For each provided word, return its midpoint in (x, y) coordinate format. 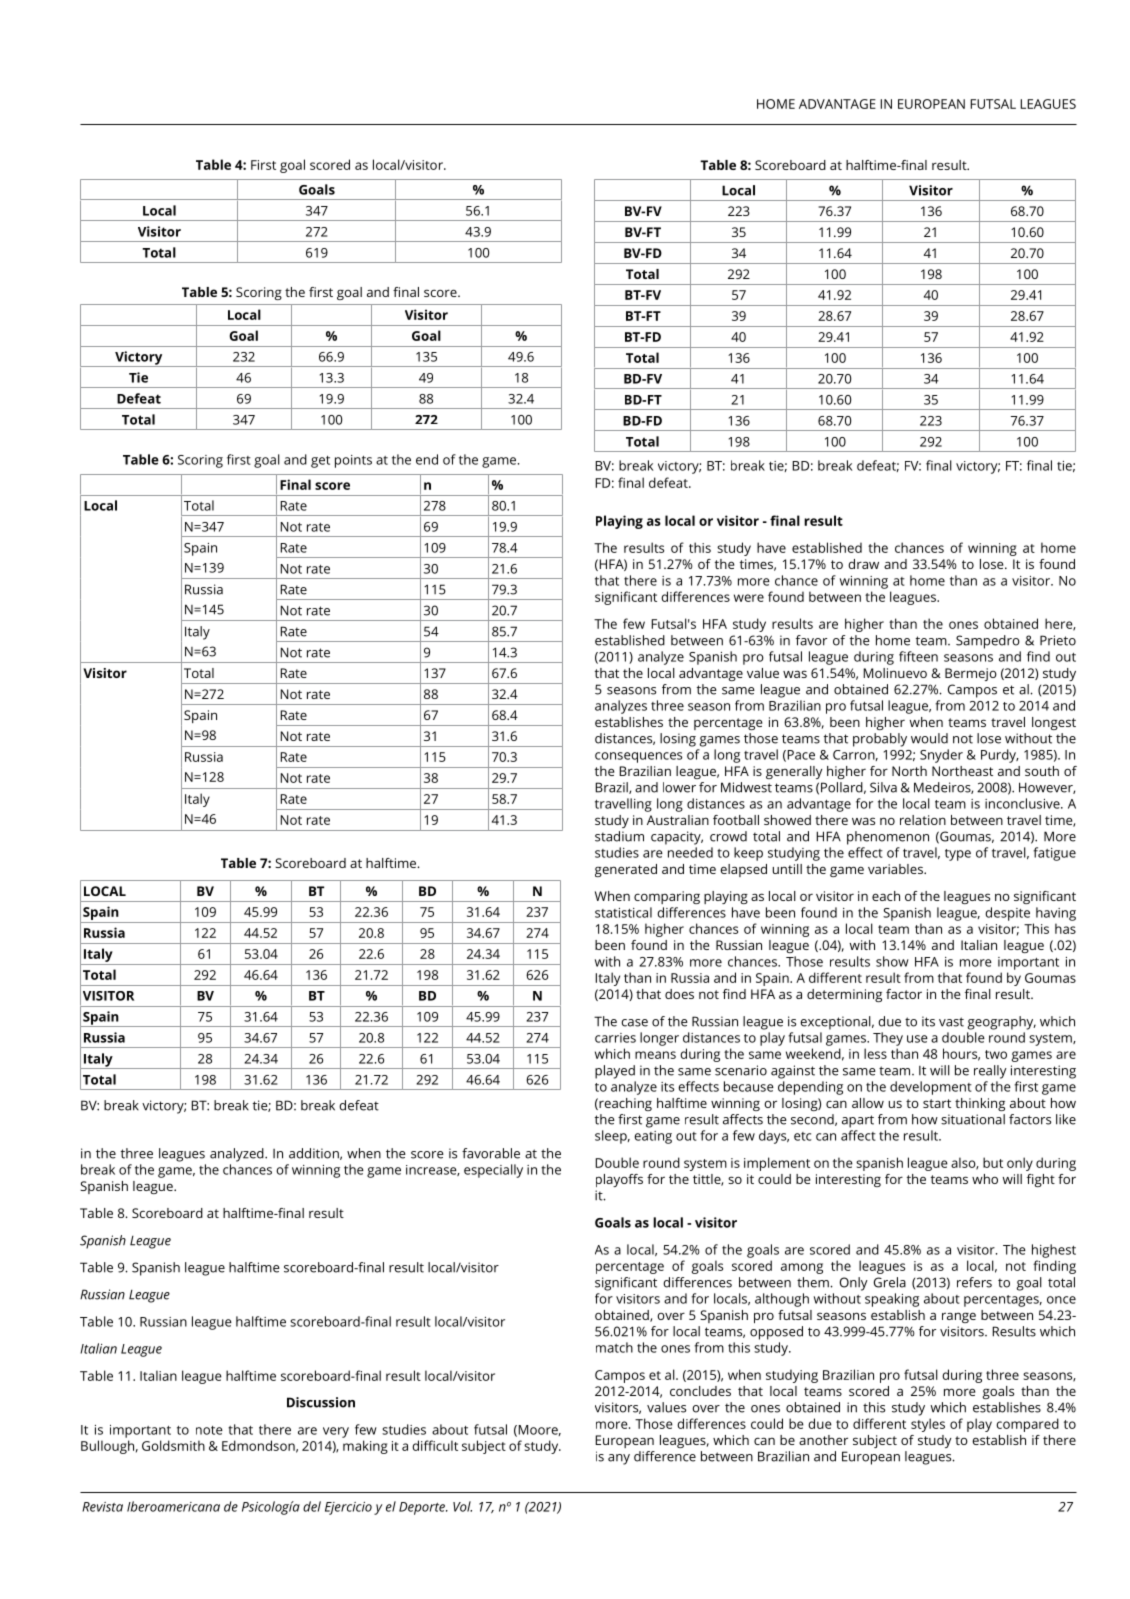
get (320, 462)
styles (928, 1425)
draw (863, 564)
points (353, 461)
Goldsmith (173, 1445)
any (619, 1459)
